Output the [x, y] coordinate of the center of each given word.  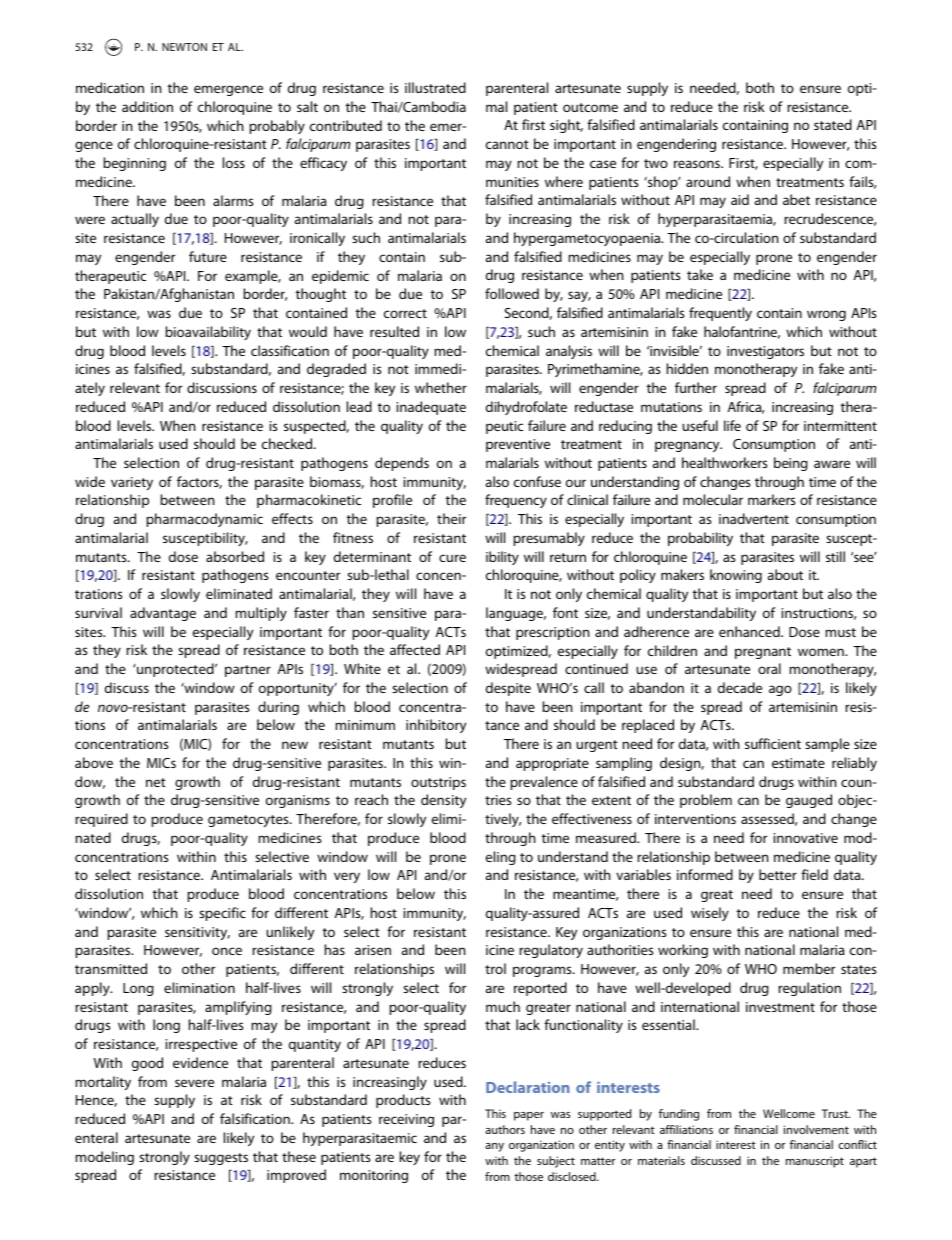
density [443, 801]
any [494, 1147]
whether [441, 387]
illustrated [435, 87]
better [778, 874]
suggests [221, 1159]
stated [833, 124]
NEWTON [184, 47]
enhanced [750, 631]
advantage [163, 614]
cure [452, 558]
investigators [765, 352]
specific [222, 914]
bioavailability [208, 333]
